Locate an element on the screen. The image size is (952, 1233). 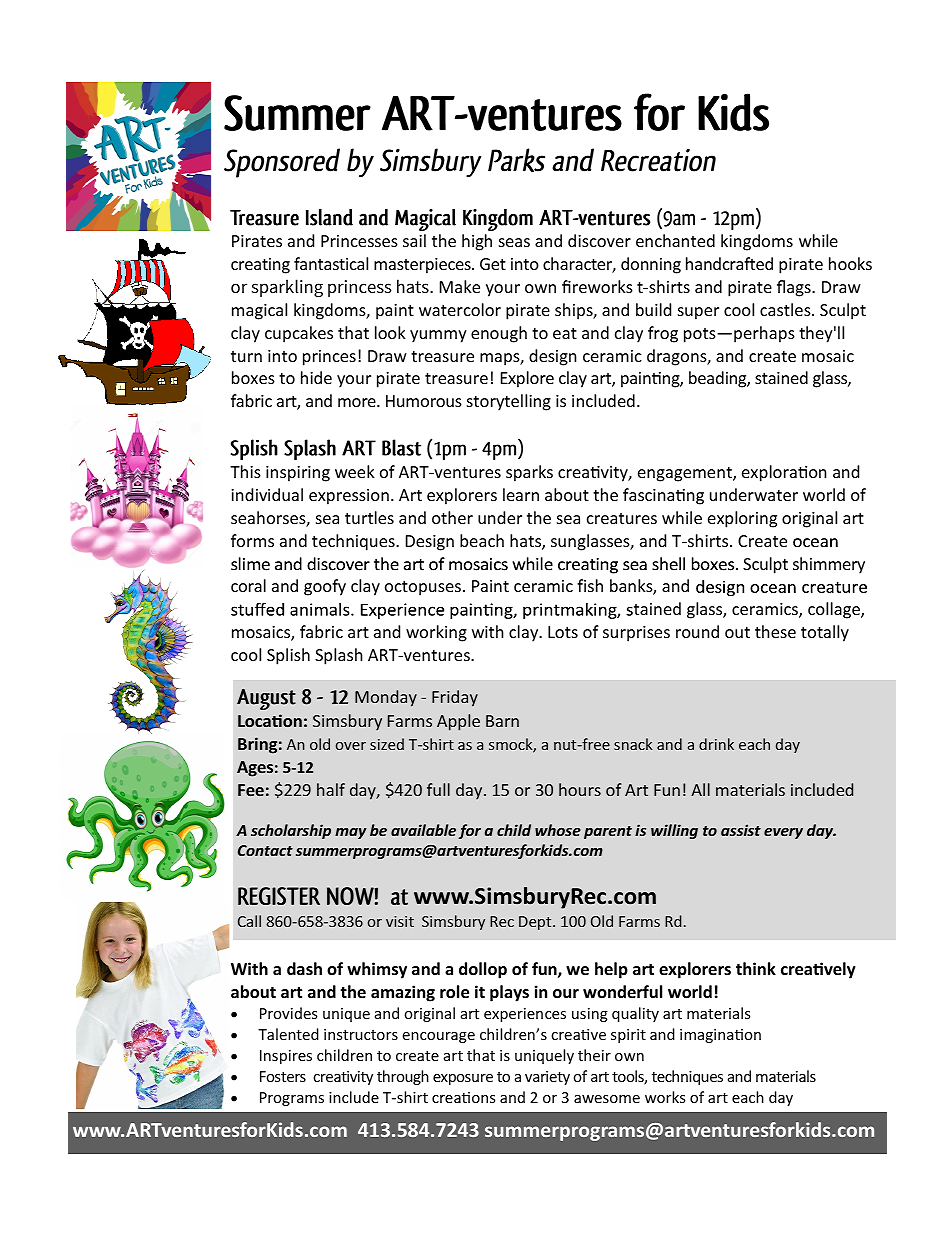
flags is located at coordinates (795, 288).
